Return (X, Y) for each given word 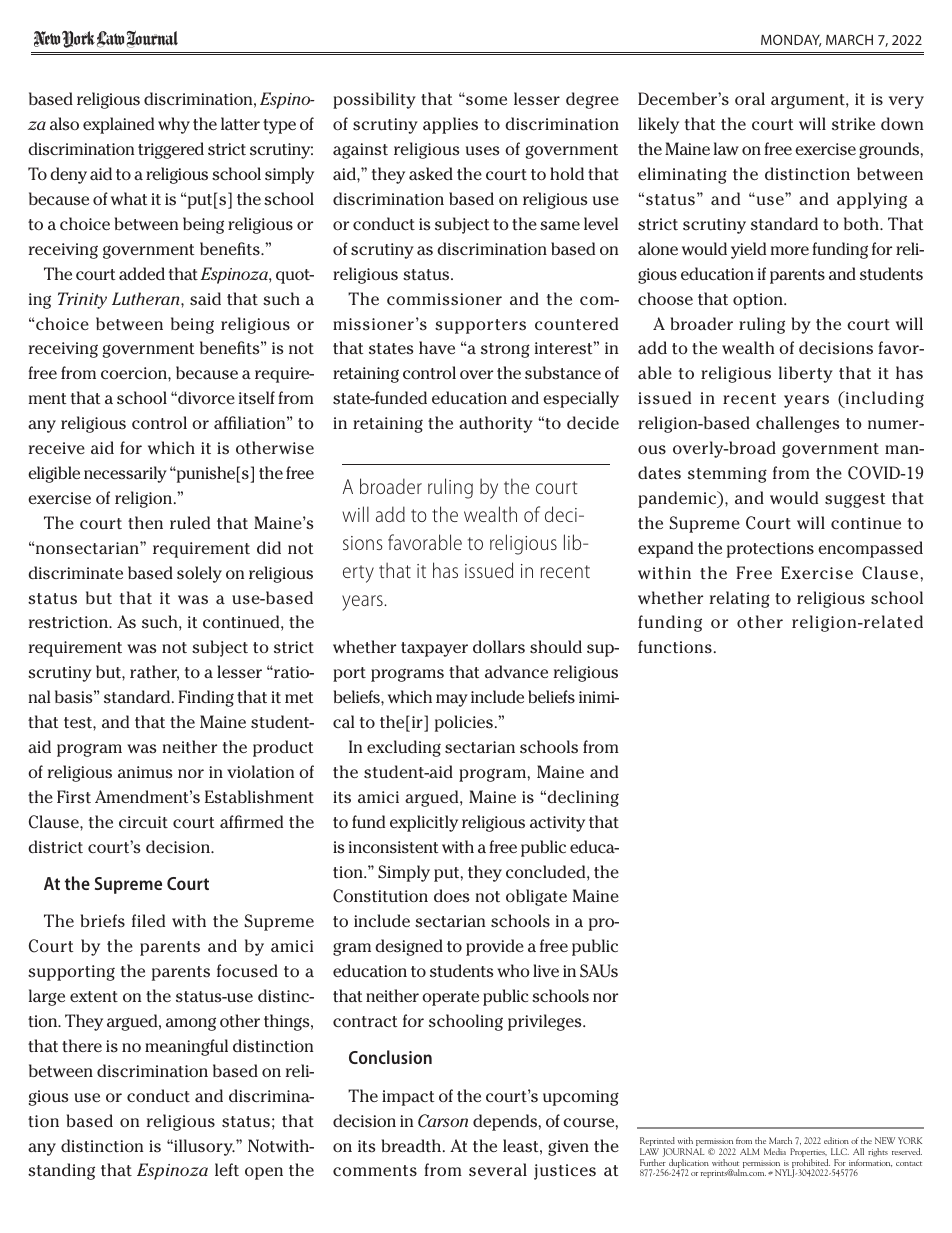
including (884, 399)
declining (582, 798)
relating (740, 599)
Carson (443, 1121)
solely (199, 574)
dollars (499, 647)
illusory (203, 1147)
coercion (135, 373)
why (174, 125)
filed (148, 920)
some (485, 100)
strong (505, 350)
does (452, 896)
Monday (791, 40)
